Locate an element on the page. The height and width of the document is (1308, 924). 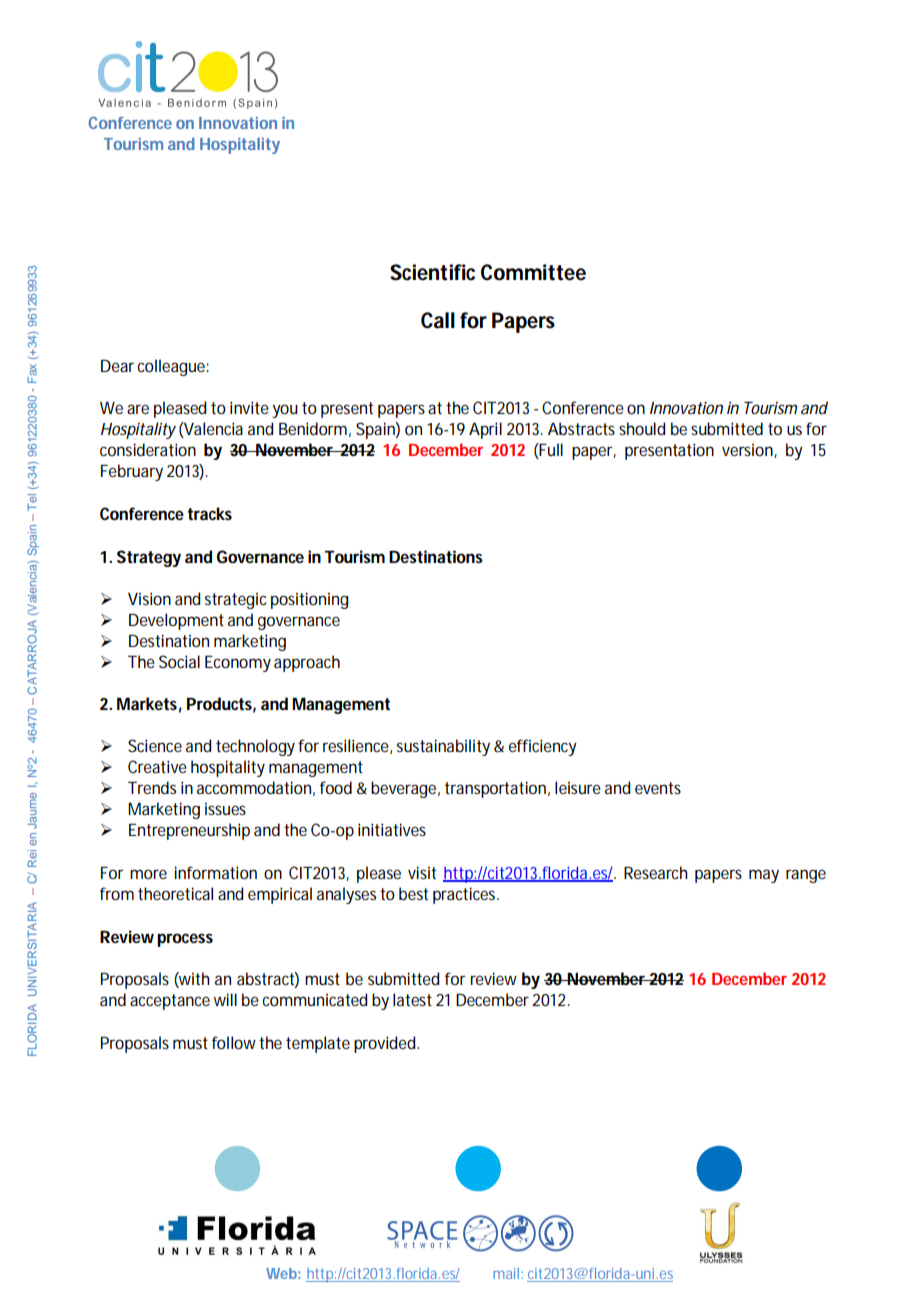
theoretical is located at coordinates (175, 893).
